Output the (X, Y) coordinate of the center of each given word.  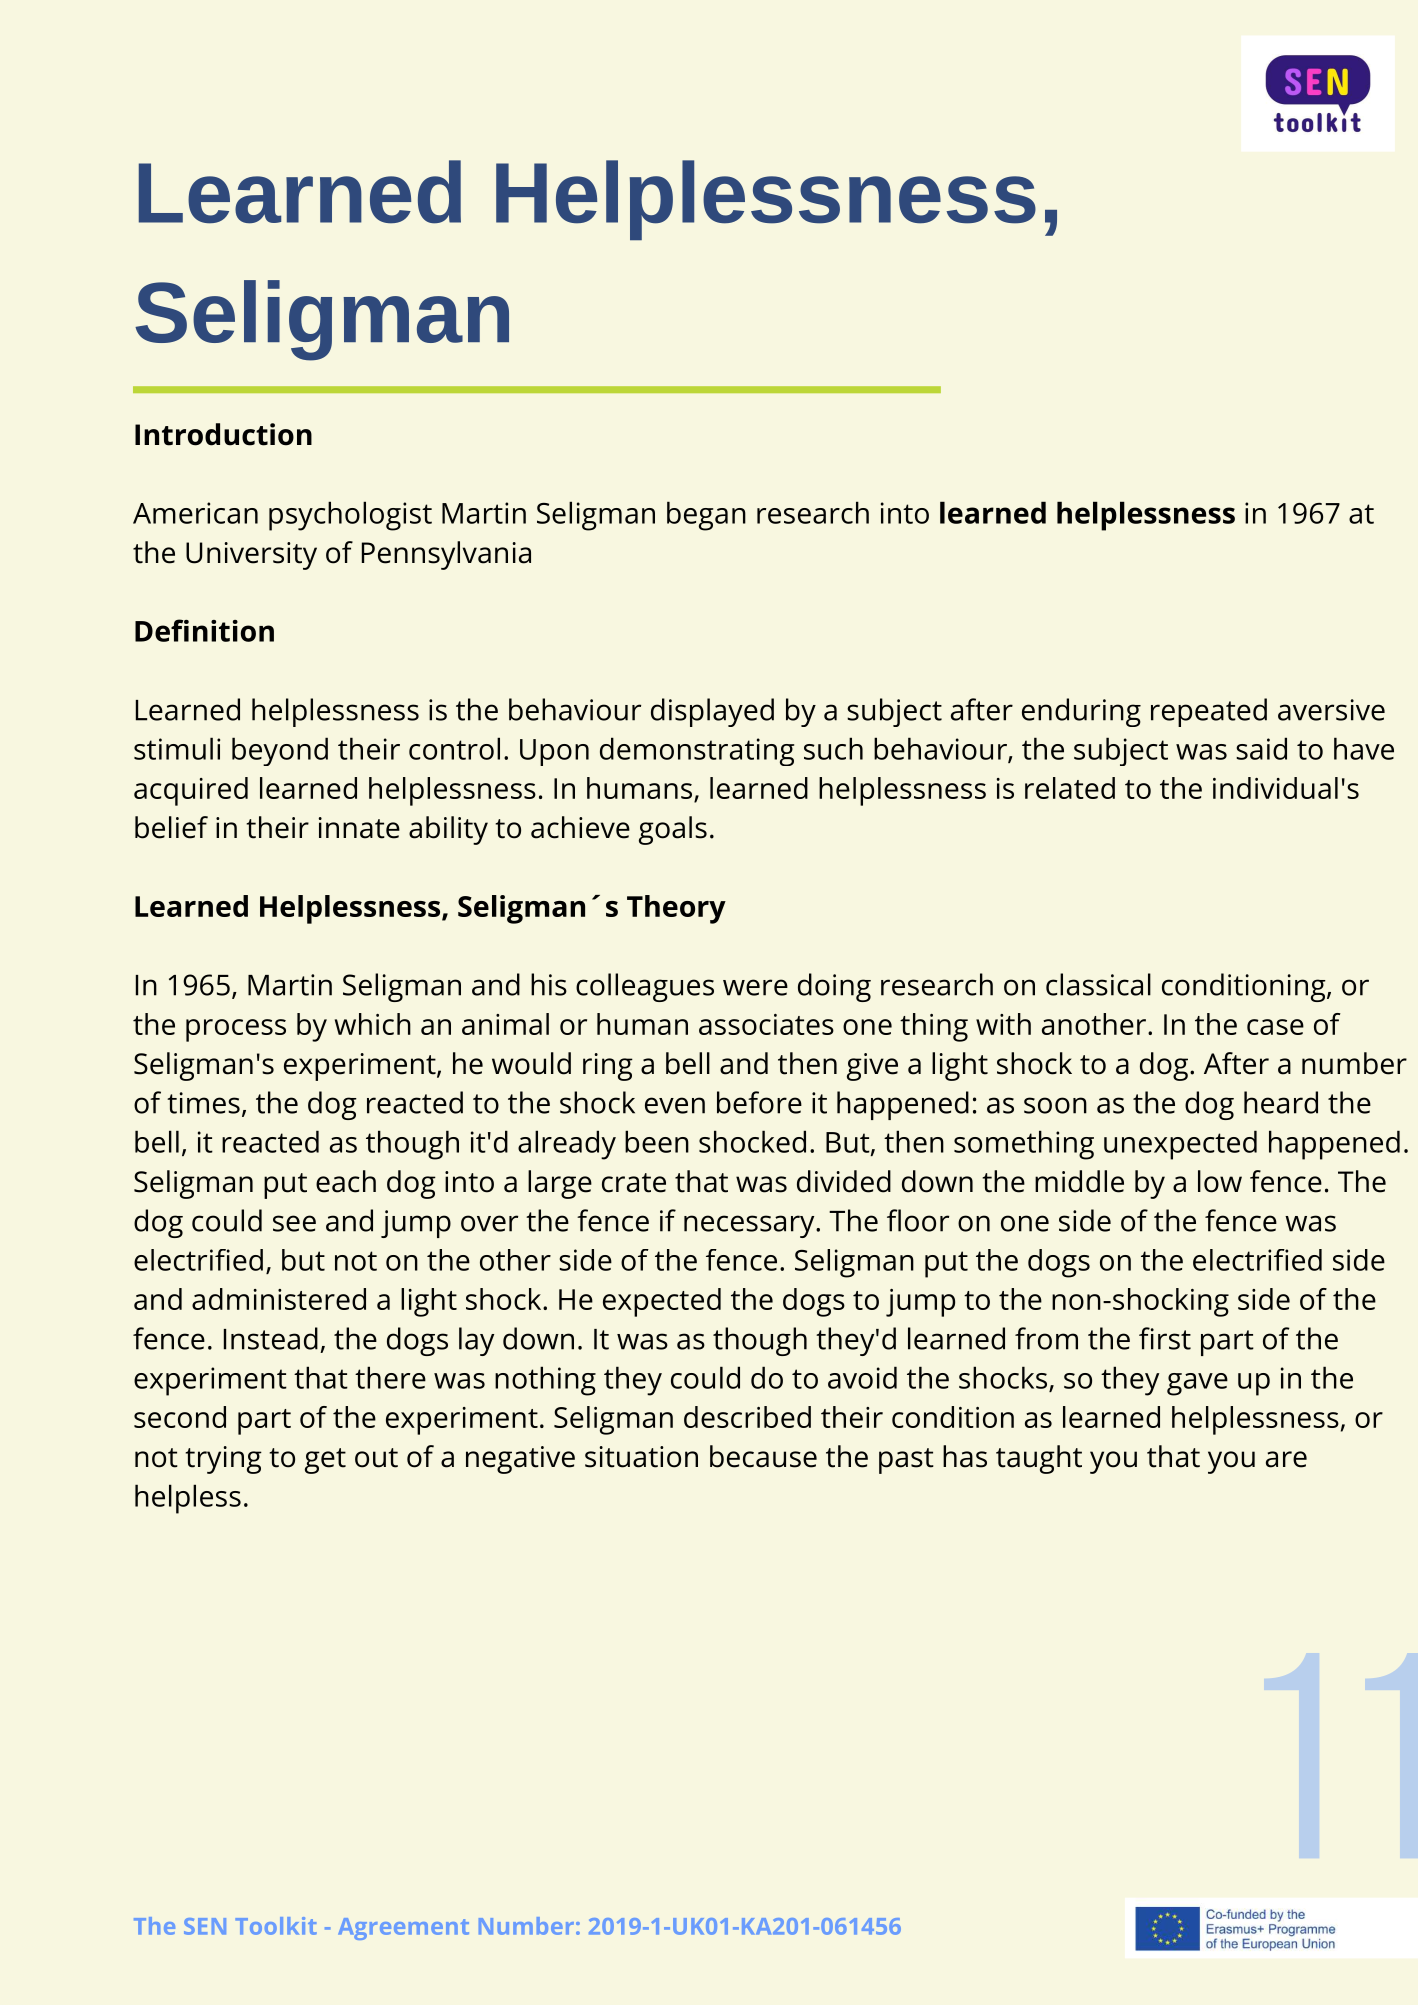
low (1220, 1181)
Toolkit (276, 1926)
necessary (749, 1226)
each (346, 1181)
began (706, 516)
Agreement (403, 1929)
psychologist (350, 516)
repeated (1209, 712)
